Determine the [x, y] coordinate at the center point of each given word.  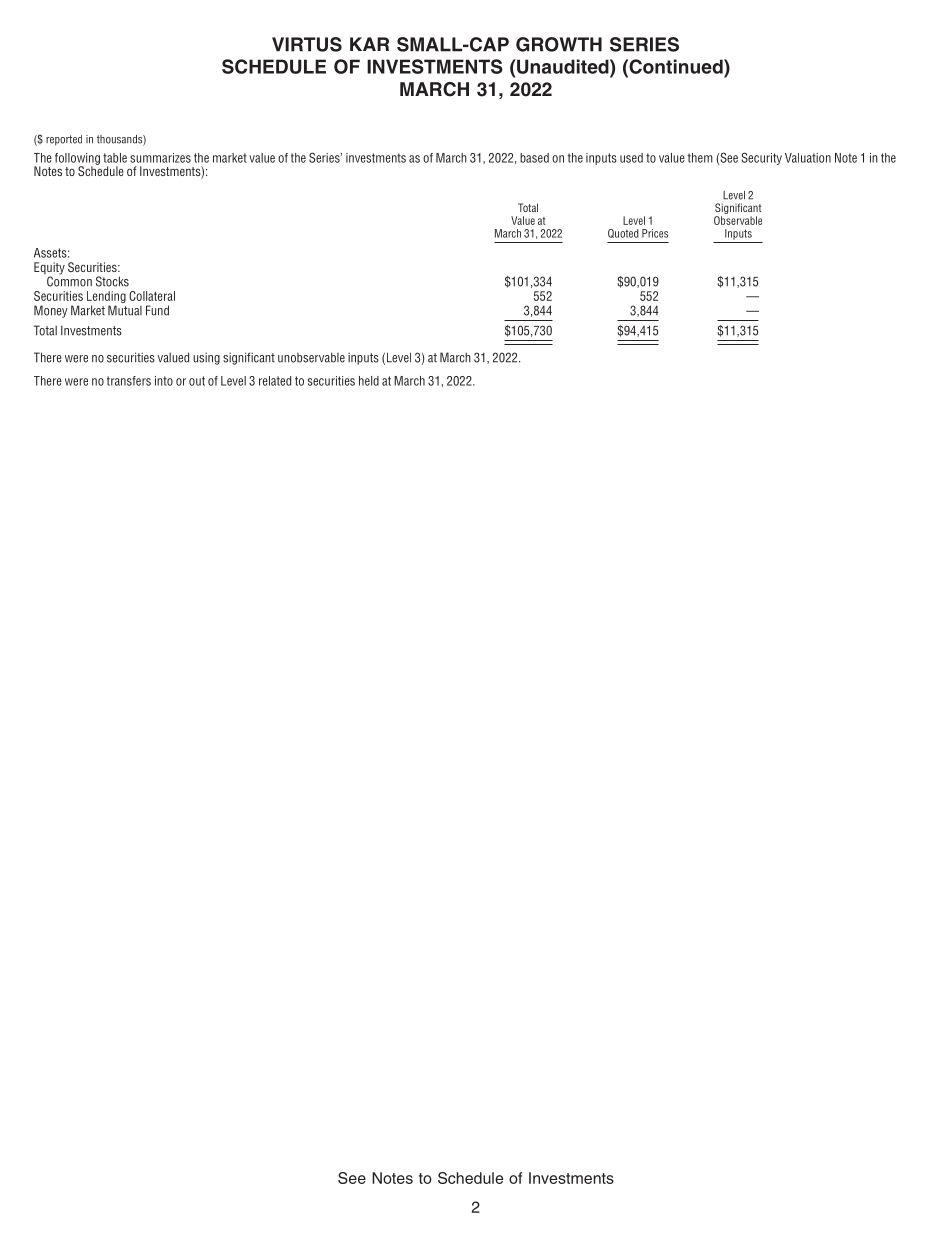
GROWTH [559, 44]
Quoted [623, 233]
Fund [157, 310]
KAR [369, 44]
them [700, 158]
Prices [655, 233]
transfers [129, 381]
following [77, 160]
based [534, 158]
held [369, 381]
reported [64, 140]
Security [761, 158]
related [275, 381]
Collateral [152, 296]
